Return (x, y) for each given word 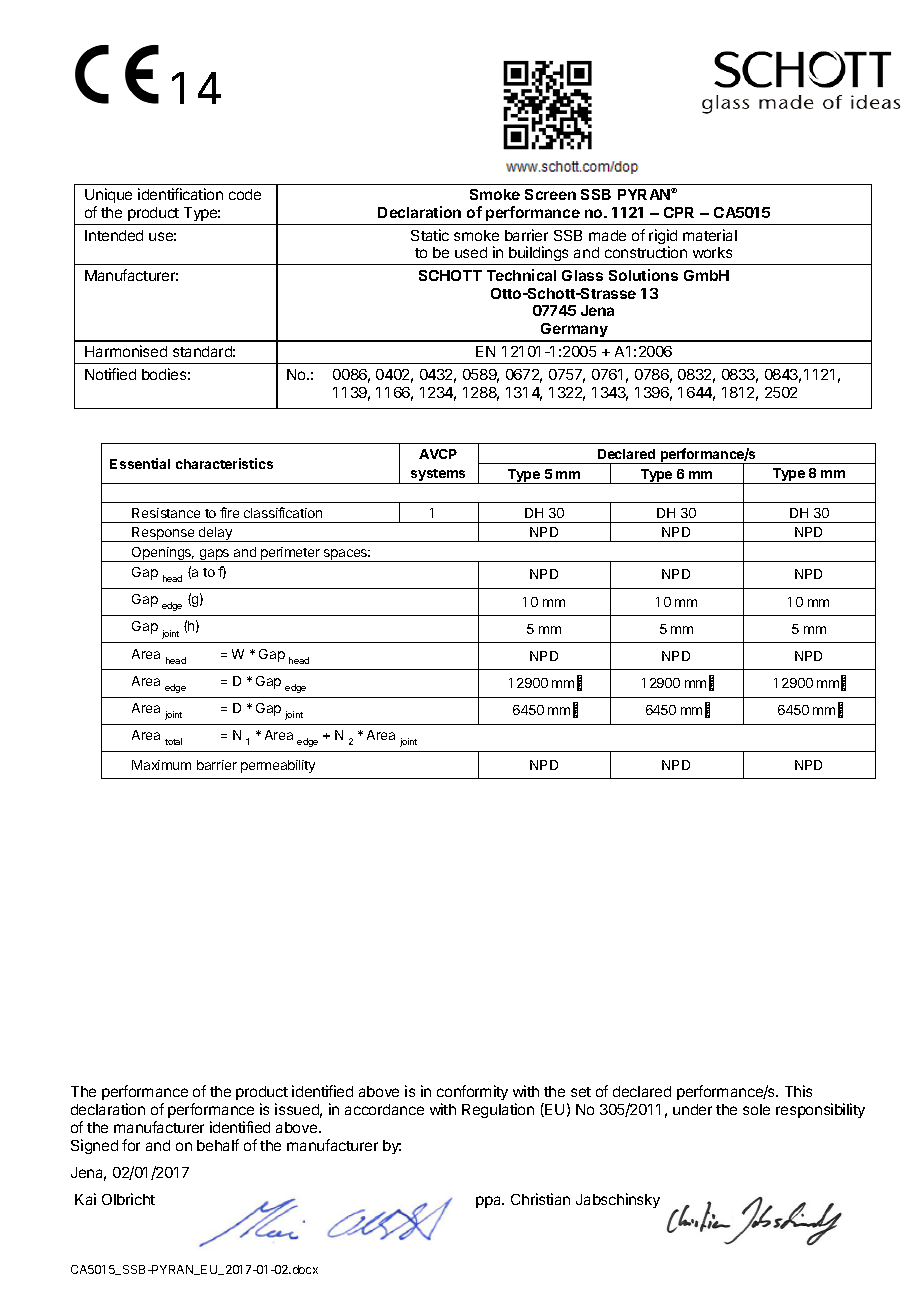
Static (430, 235)
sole (756, 1109)
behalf (218, 1145)
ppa (490, 1202)
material (710, 235)
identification (180, 194)
